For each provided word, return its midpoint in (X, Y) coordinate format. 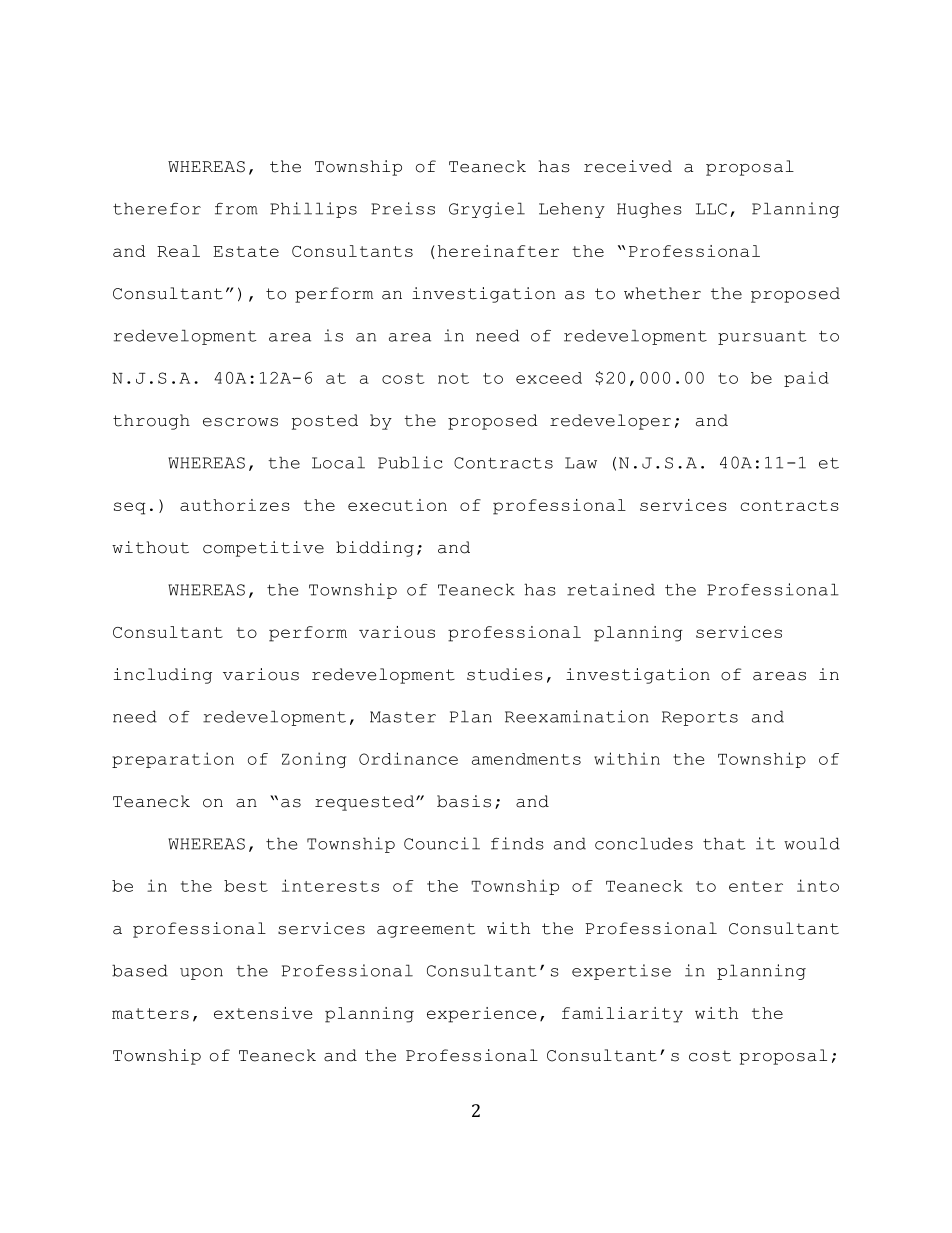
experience (482, 1015)
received (628, 166)
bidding (375, 549)
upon (201, 974)
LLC (711, 209)
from (236, 209)
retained (611, 589)
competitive (263, 549)
